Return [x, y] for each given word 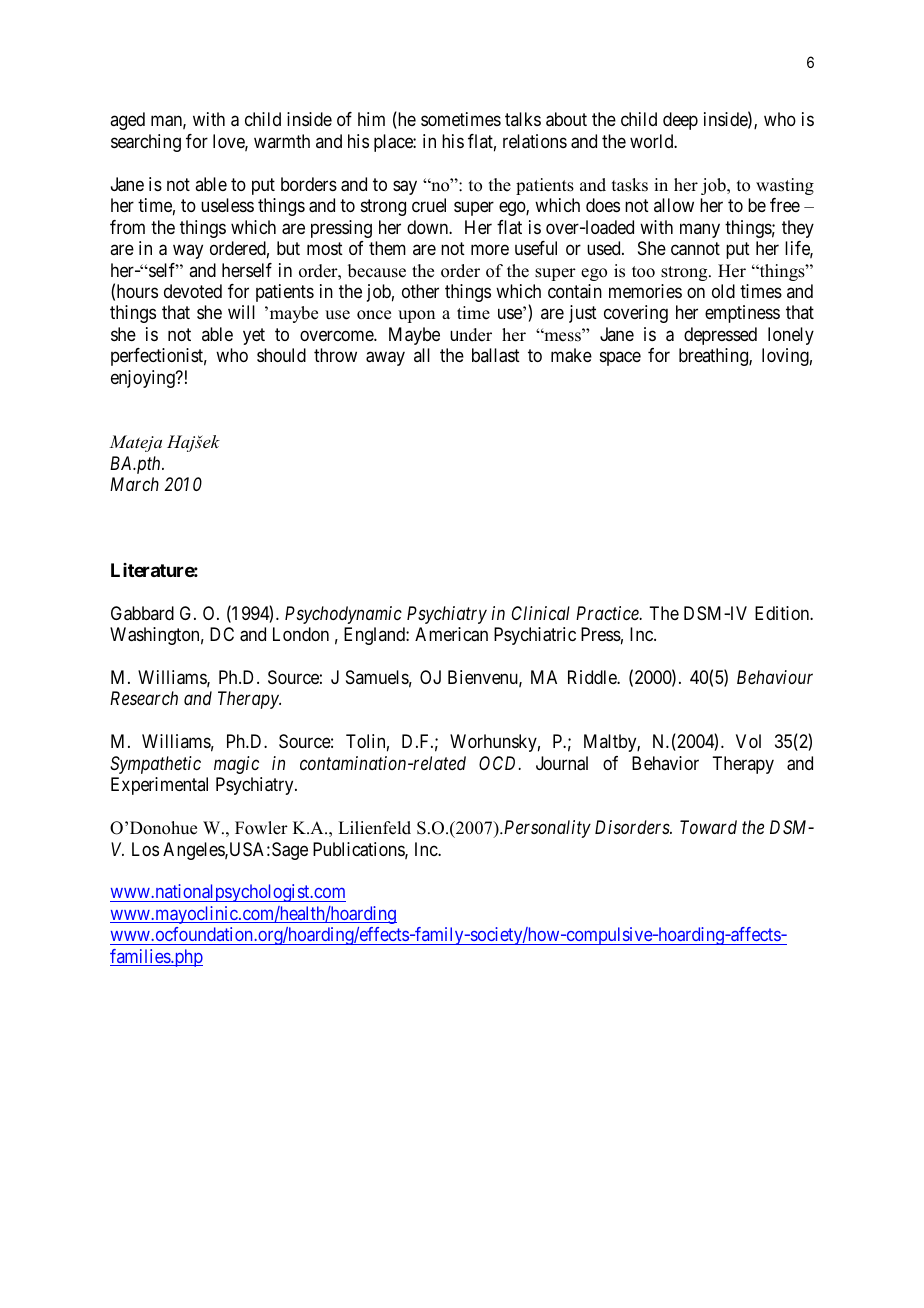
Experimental [159, 786]
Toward [708, 827]
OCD [499, 763]
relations [535, 141]
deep [680, 121]
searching [146, 143]
